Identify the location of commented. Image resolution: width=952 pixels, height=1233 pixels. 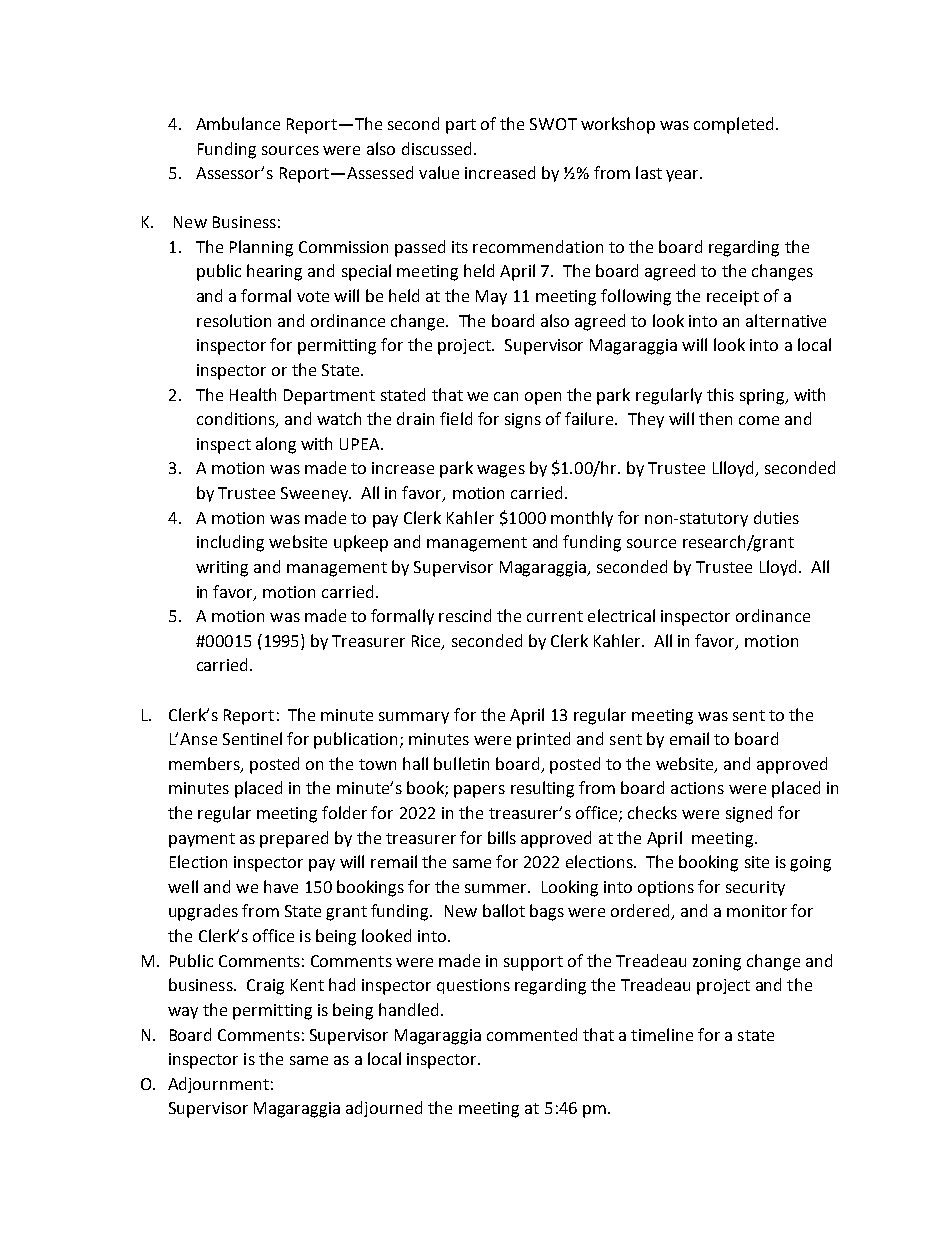
(532, 1034).
